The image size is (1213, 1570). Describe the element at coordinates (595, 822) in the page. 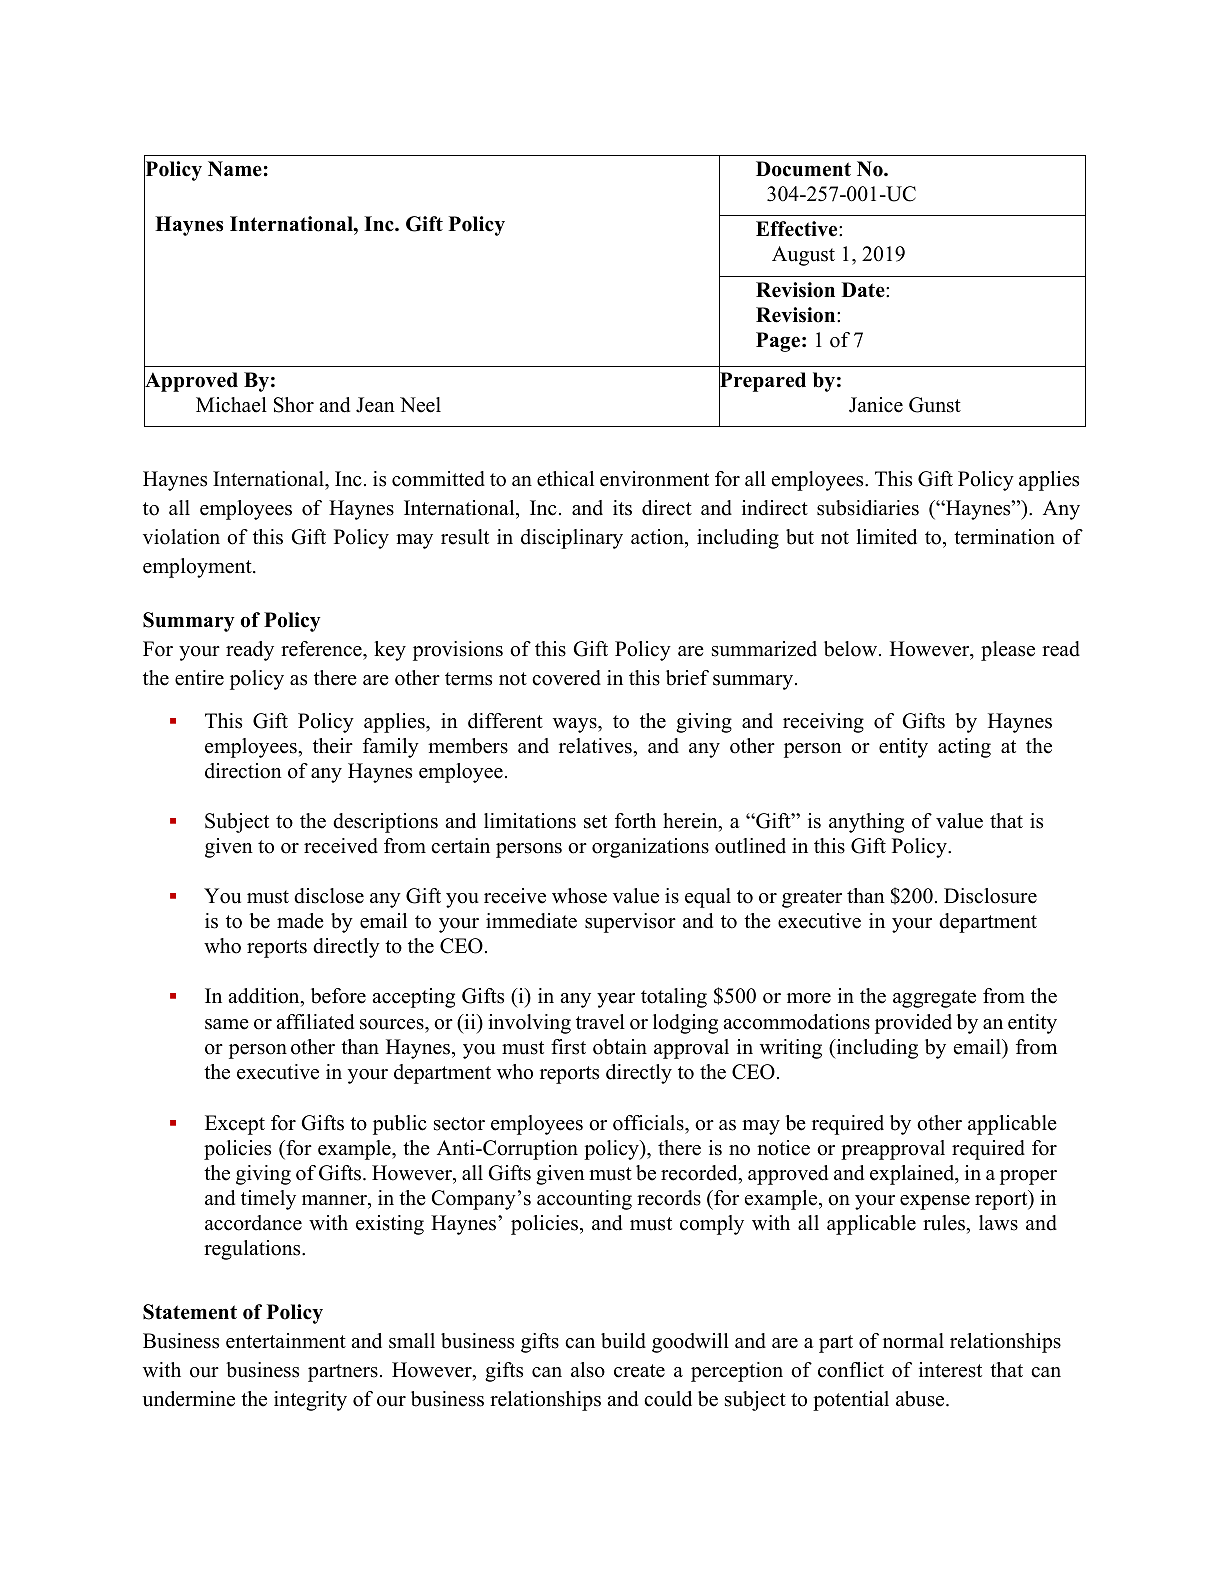

I see `set` at that location.
